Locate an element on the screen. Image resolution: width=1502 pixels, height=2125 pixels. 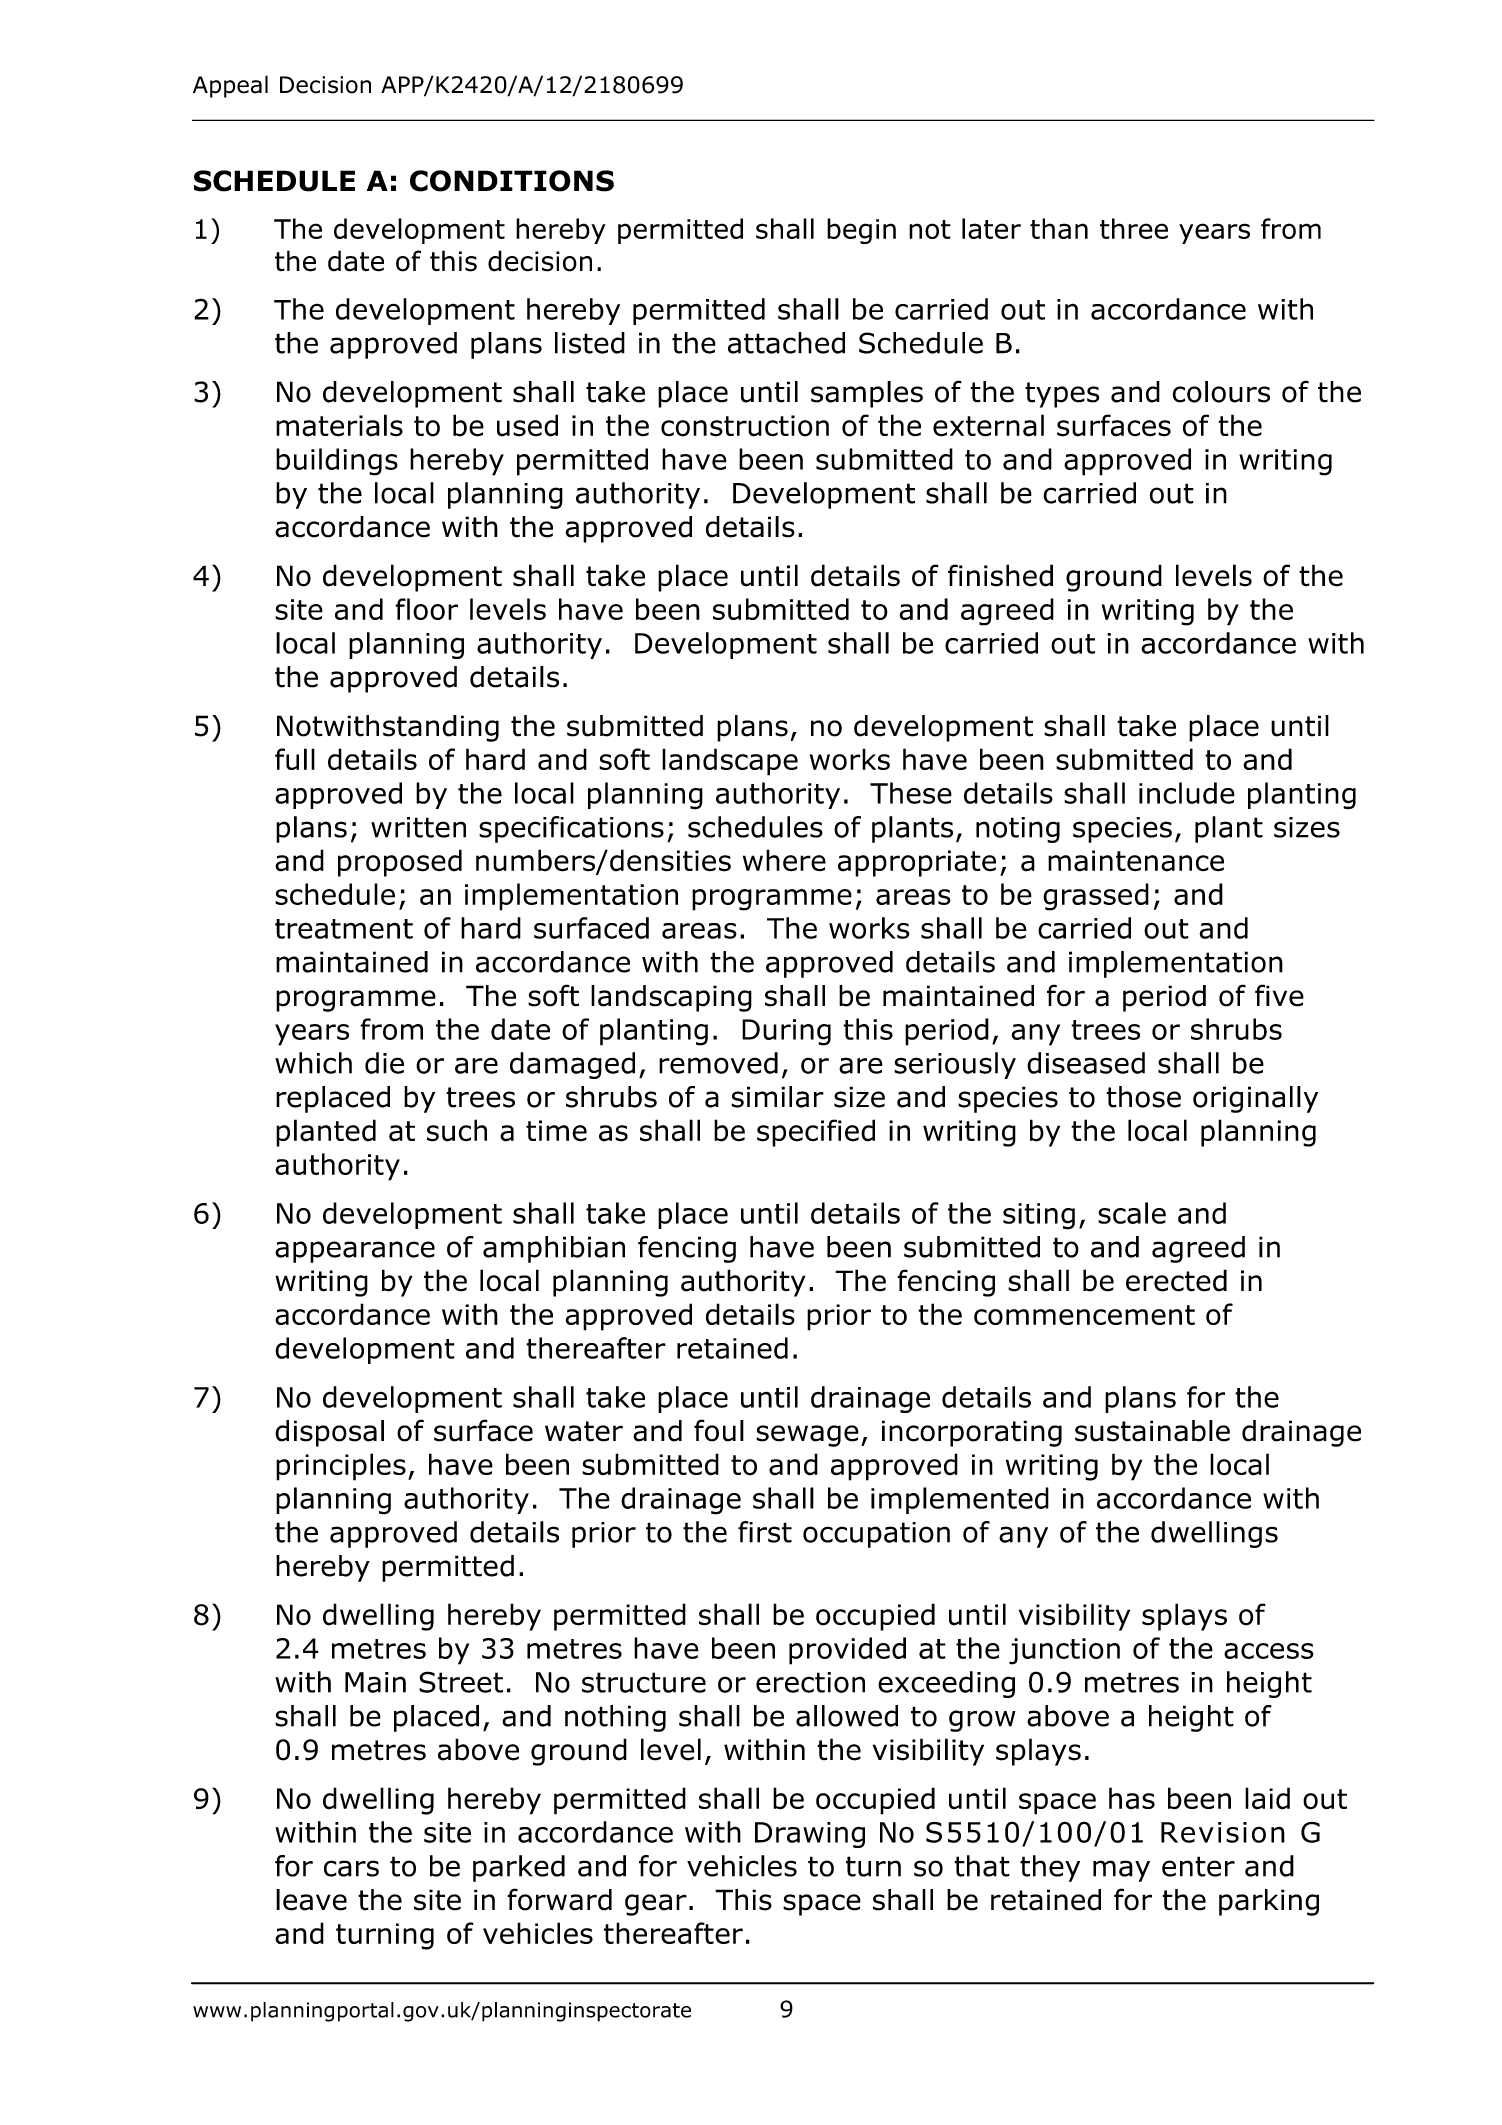
first is located at coordinates (765, 1532).
